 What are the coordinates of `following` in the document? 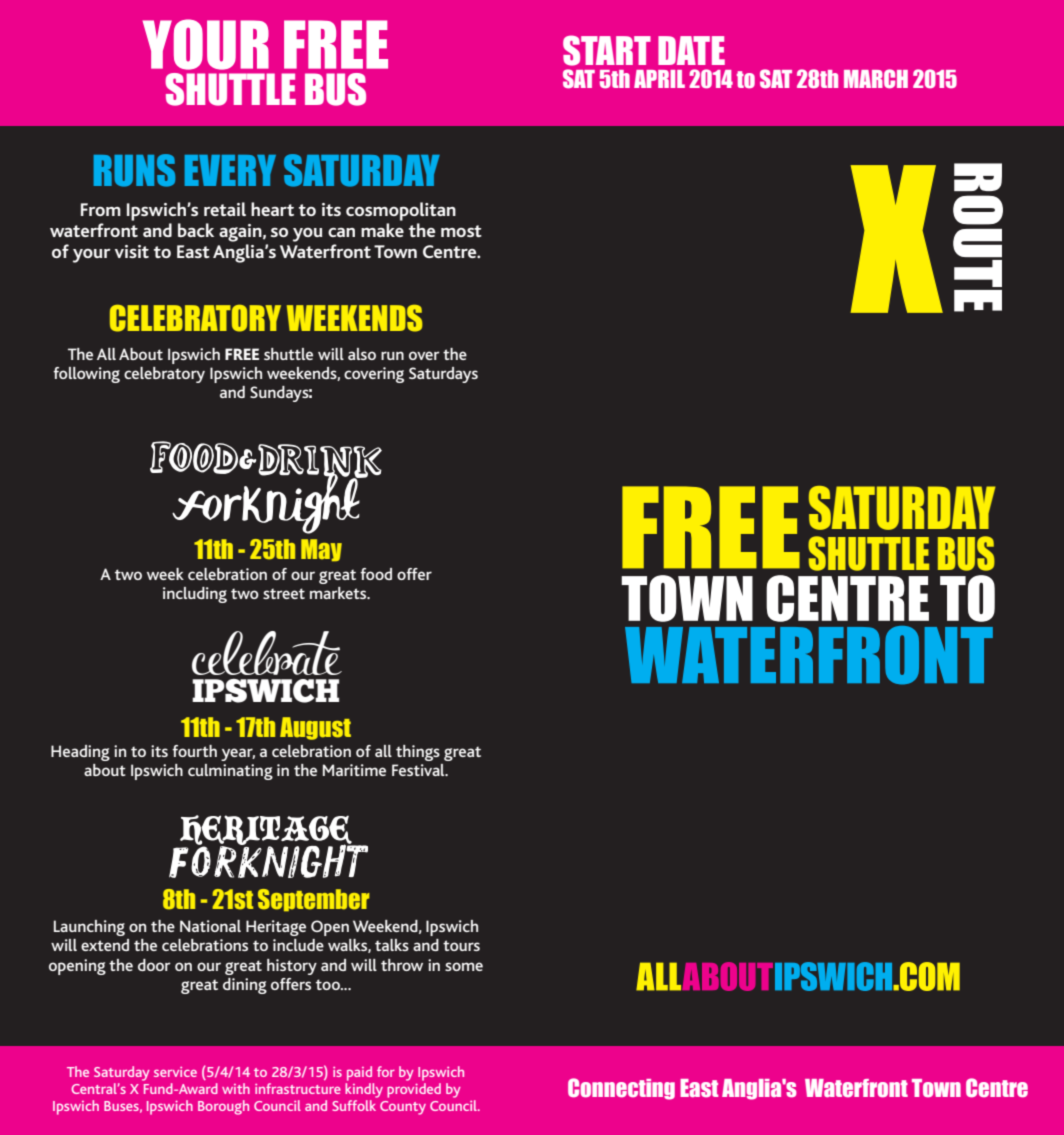 It's located at (86, 375).
